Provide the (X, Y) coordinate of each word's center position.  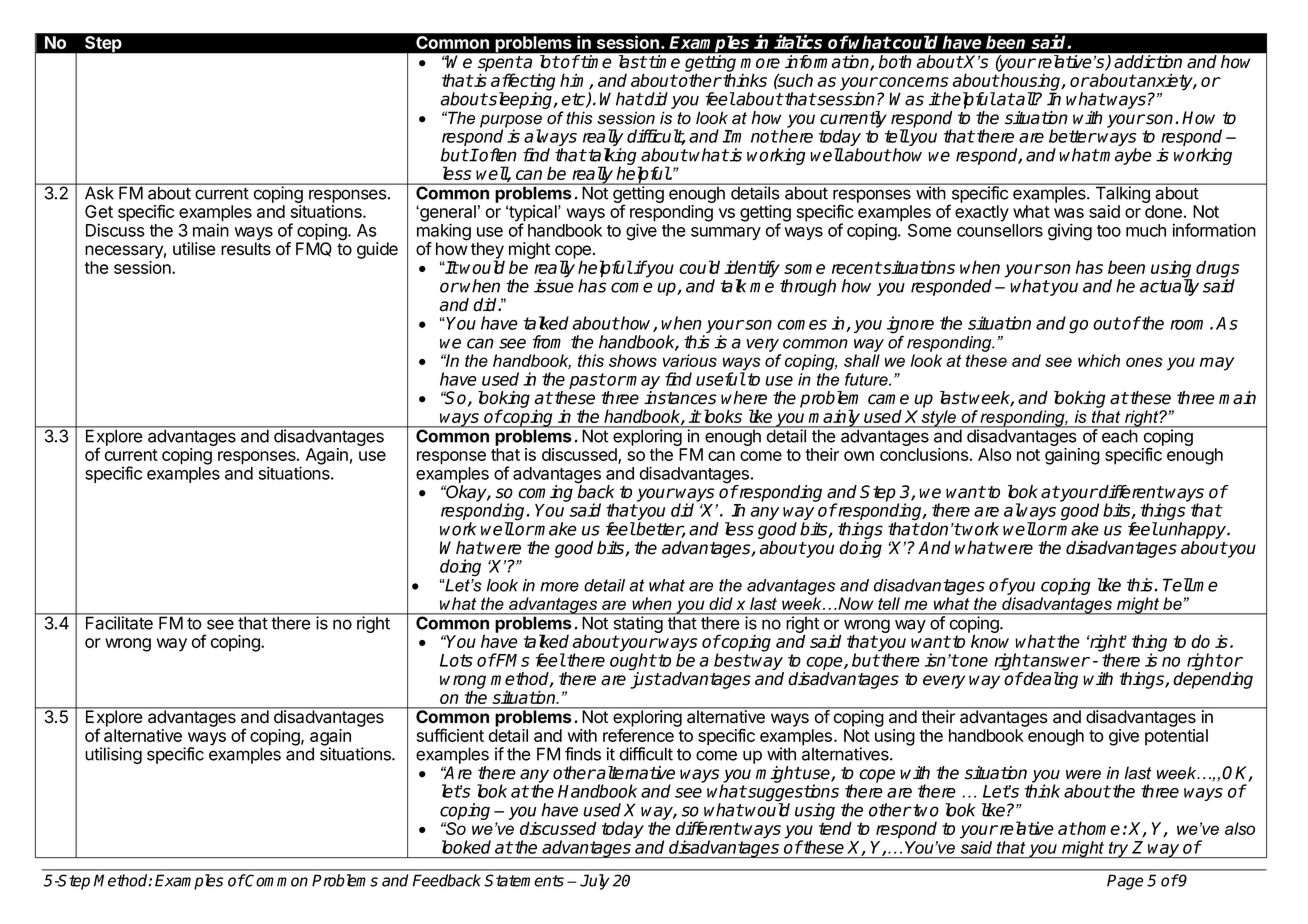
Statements (524, 880)
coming (545, 493)
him (575, 81)
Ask (99, 193)
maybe (1125, 156)
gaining (1072, 456)
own (859, 456)
